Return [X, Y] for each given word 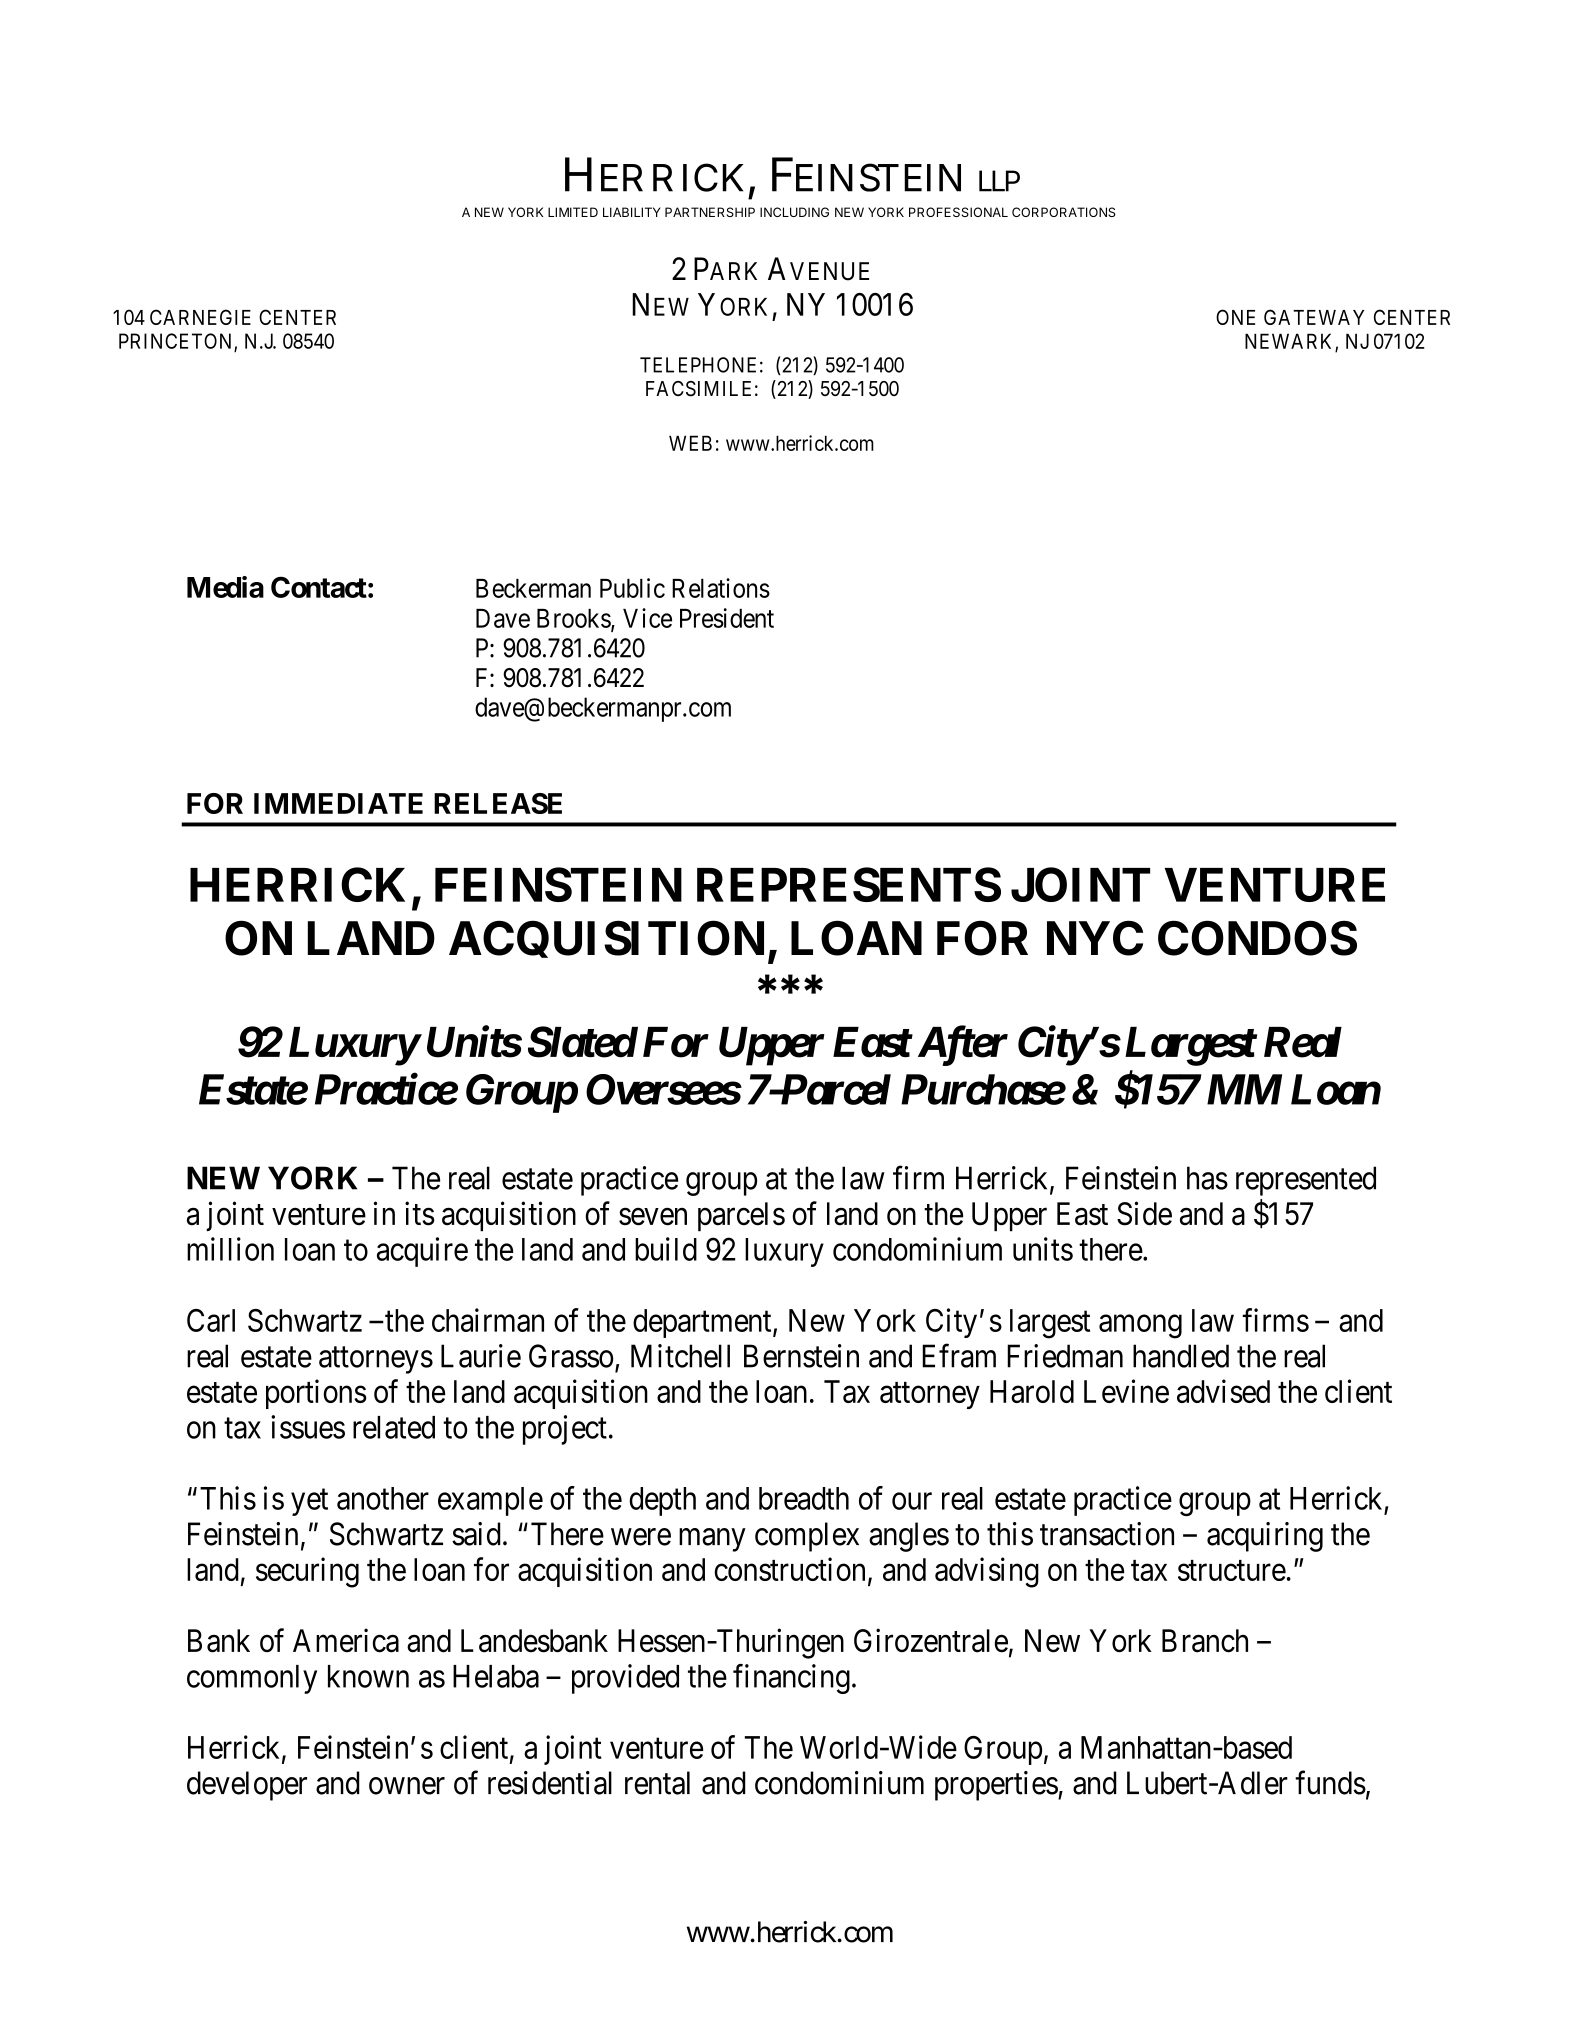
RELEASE [498, 803]
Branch [1205, 1641]
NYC [1095, 938]
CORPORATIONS [1064, 212]
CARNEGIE [200, 317]
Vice [647, 618]
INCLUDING [794, 212]
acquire [422, 1252]
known [368, 1676]
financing [791, 1679]
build [666, 1249]
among [1140, 1327]
